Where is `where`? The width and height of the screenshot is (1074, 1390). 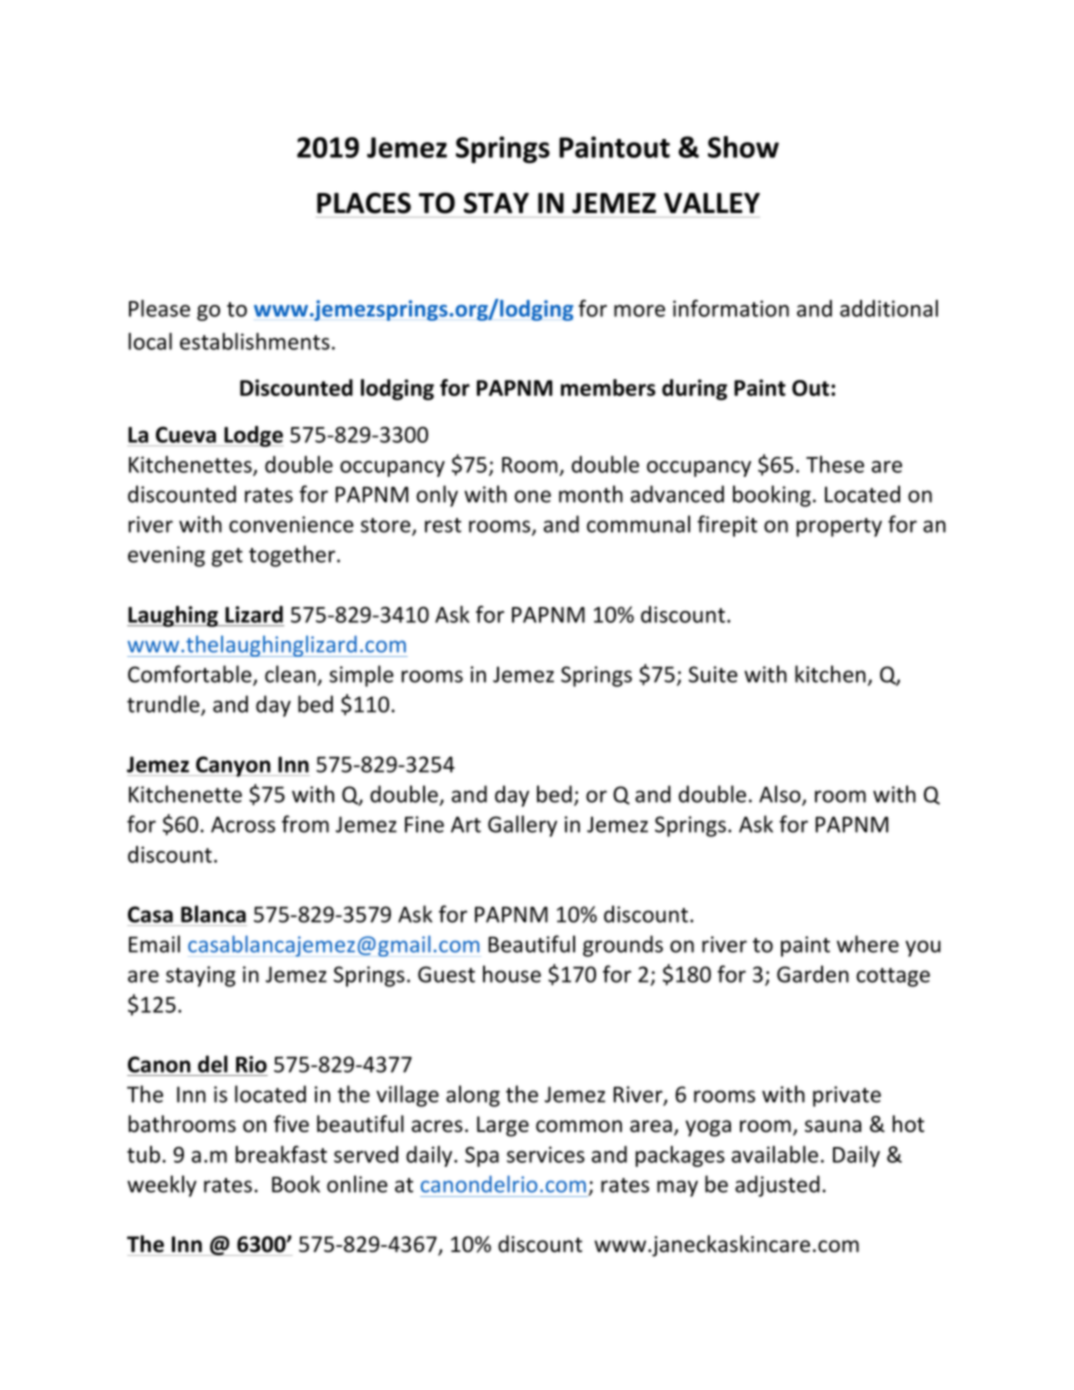
where is located at coordinates (868, 944).
